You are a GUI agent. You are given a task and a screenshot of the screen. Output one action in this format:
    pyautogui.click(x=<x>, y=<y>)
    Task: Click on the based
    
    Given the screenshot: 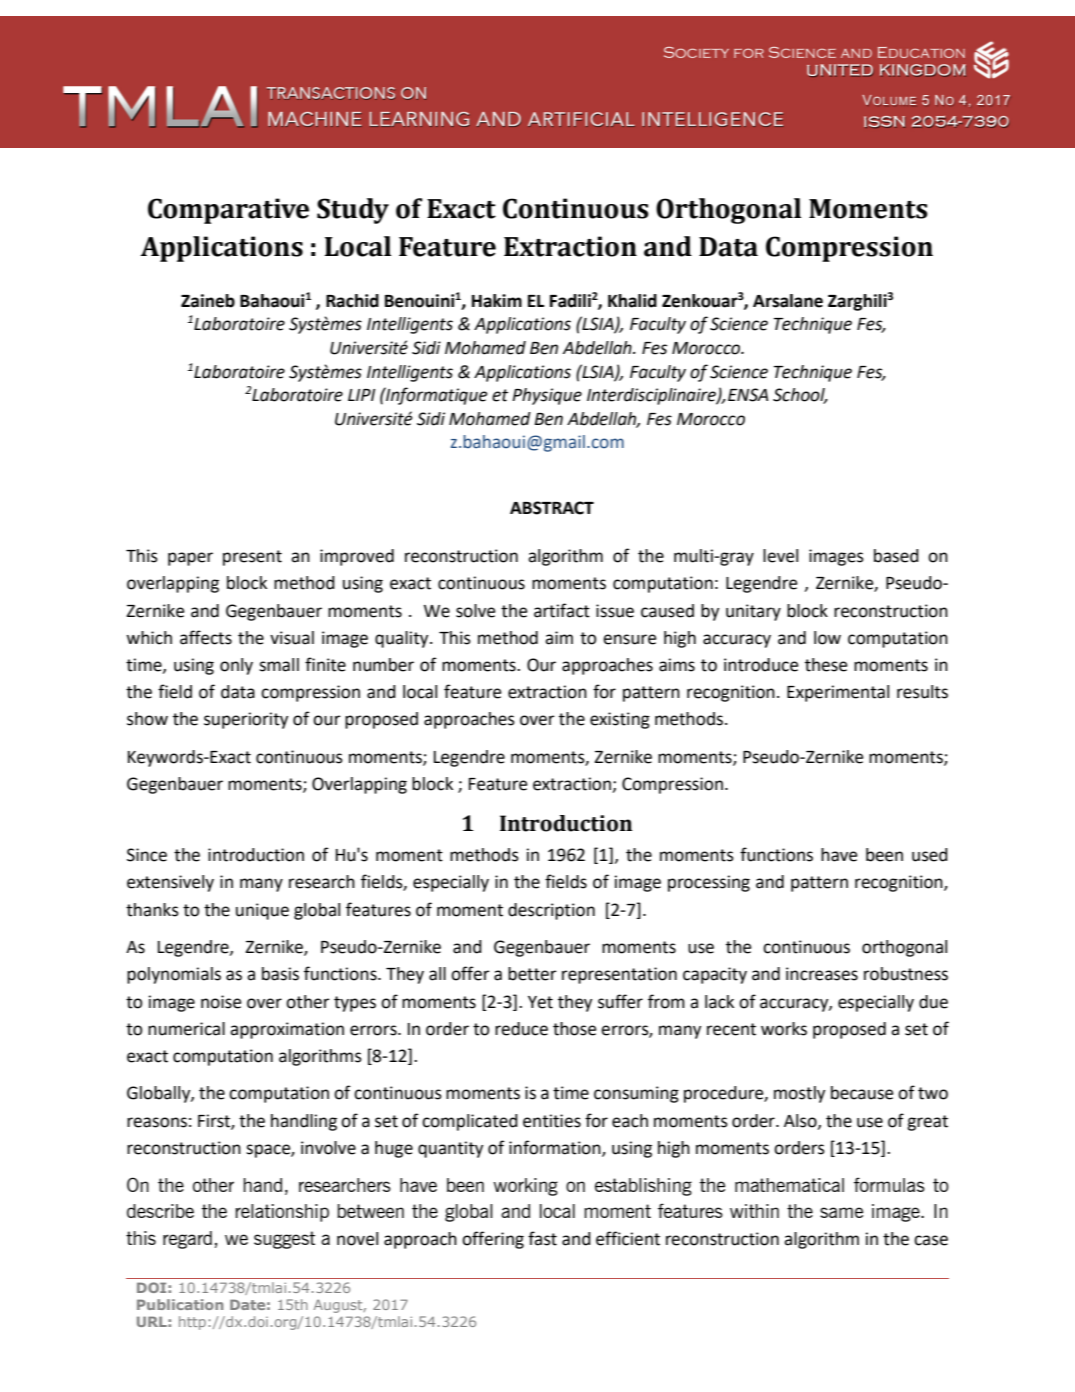 What is the action you would take?
    pyautogui.click(x=896, y=556)
